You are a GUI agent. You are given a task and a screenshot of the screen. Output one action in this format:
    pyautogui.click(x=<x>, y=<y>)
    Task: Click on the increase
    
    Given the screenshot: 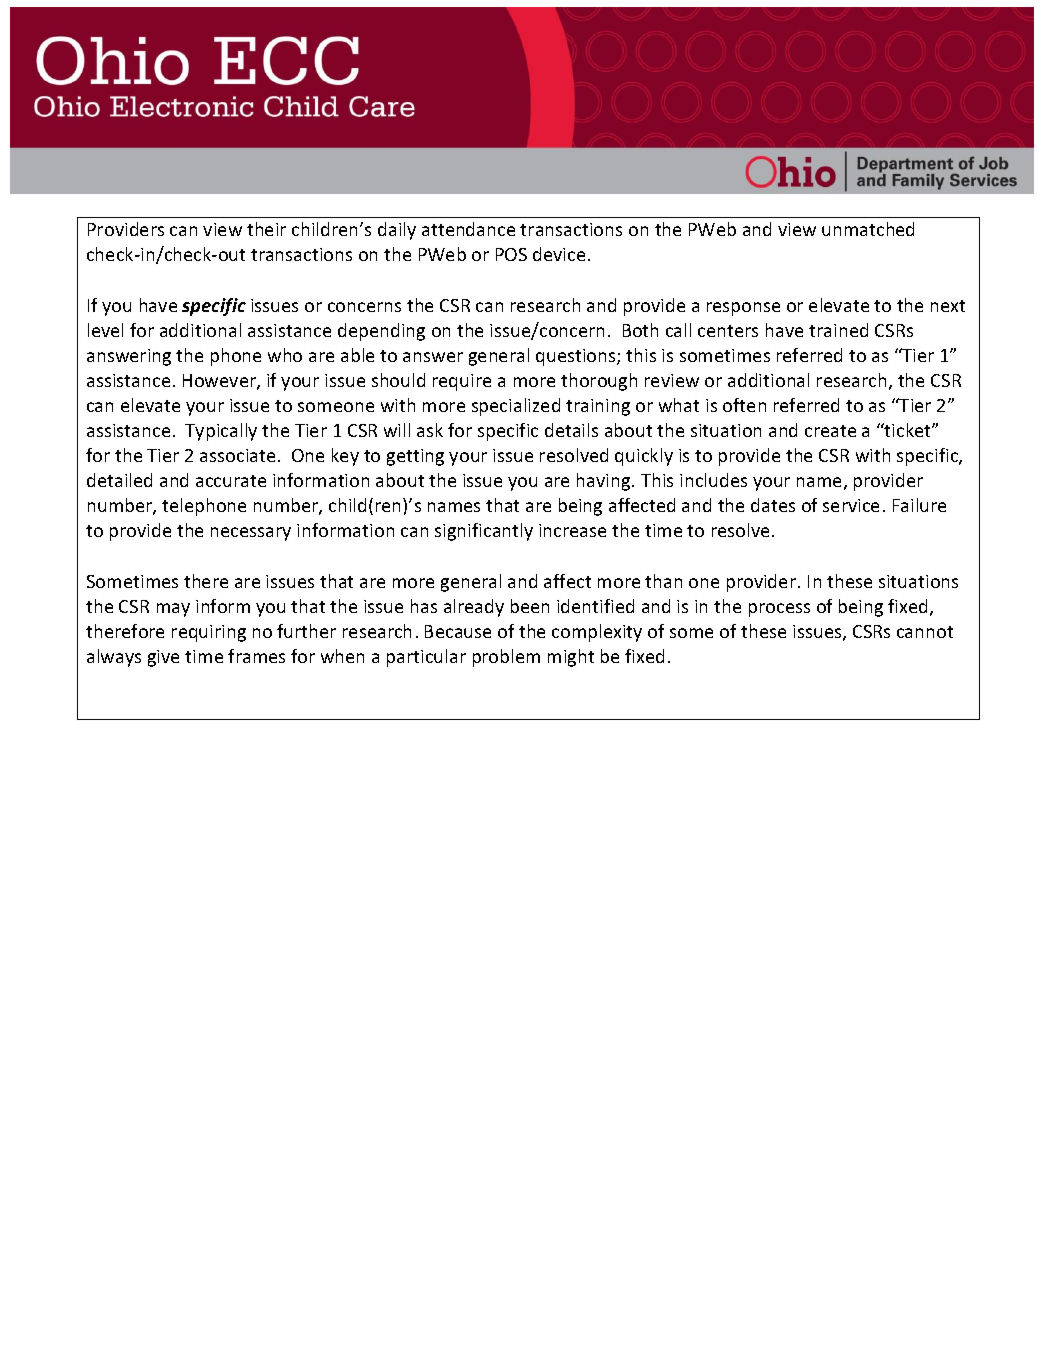 What is the action you would take?
    pyautogui.click(x=572, y=530)
